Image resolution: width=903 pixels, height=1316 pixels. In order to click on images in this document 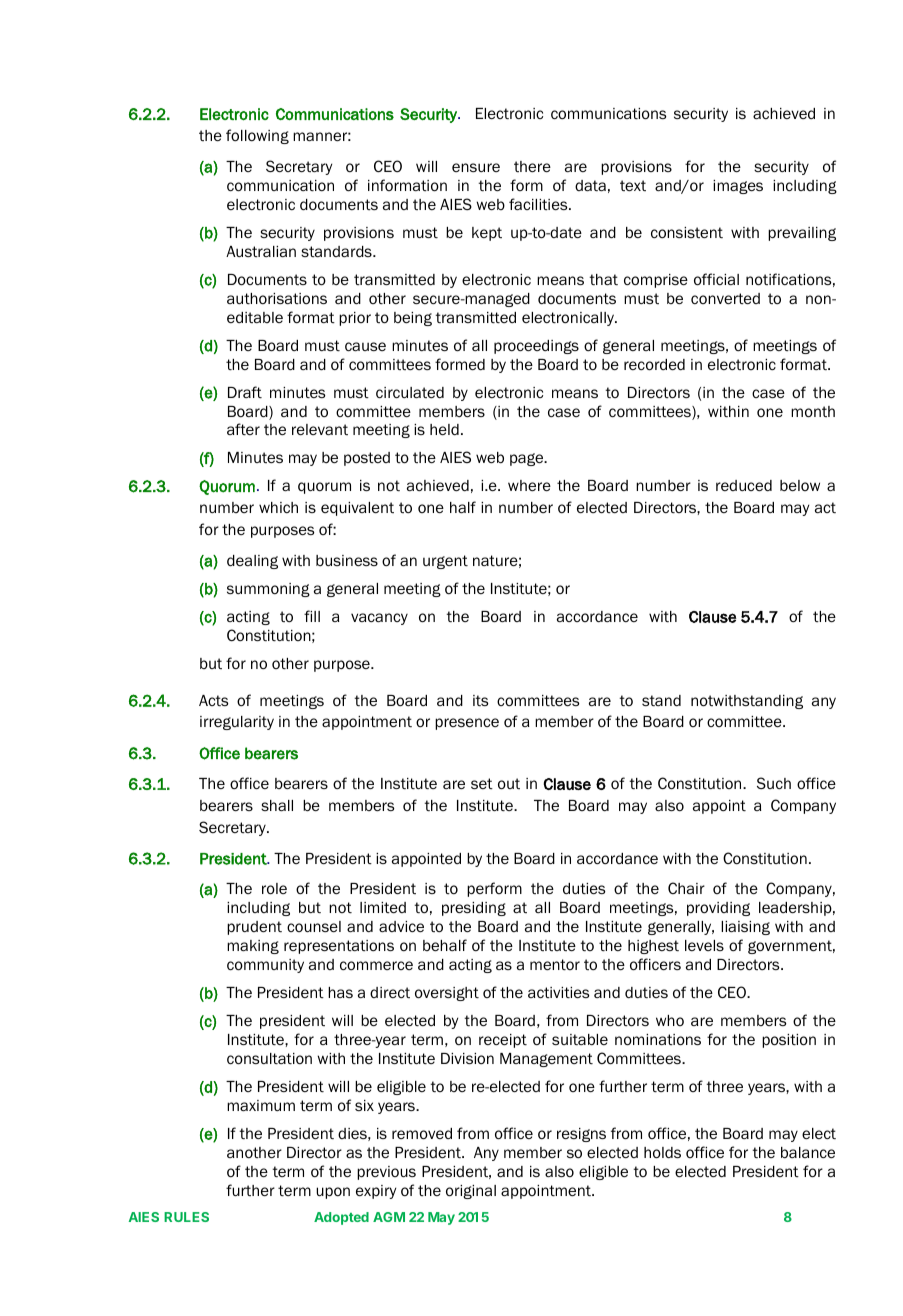, I will do `click(738, 187)`.
